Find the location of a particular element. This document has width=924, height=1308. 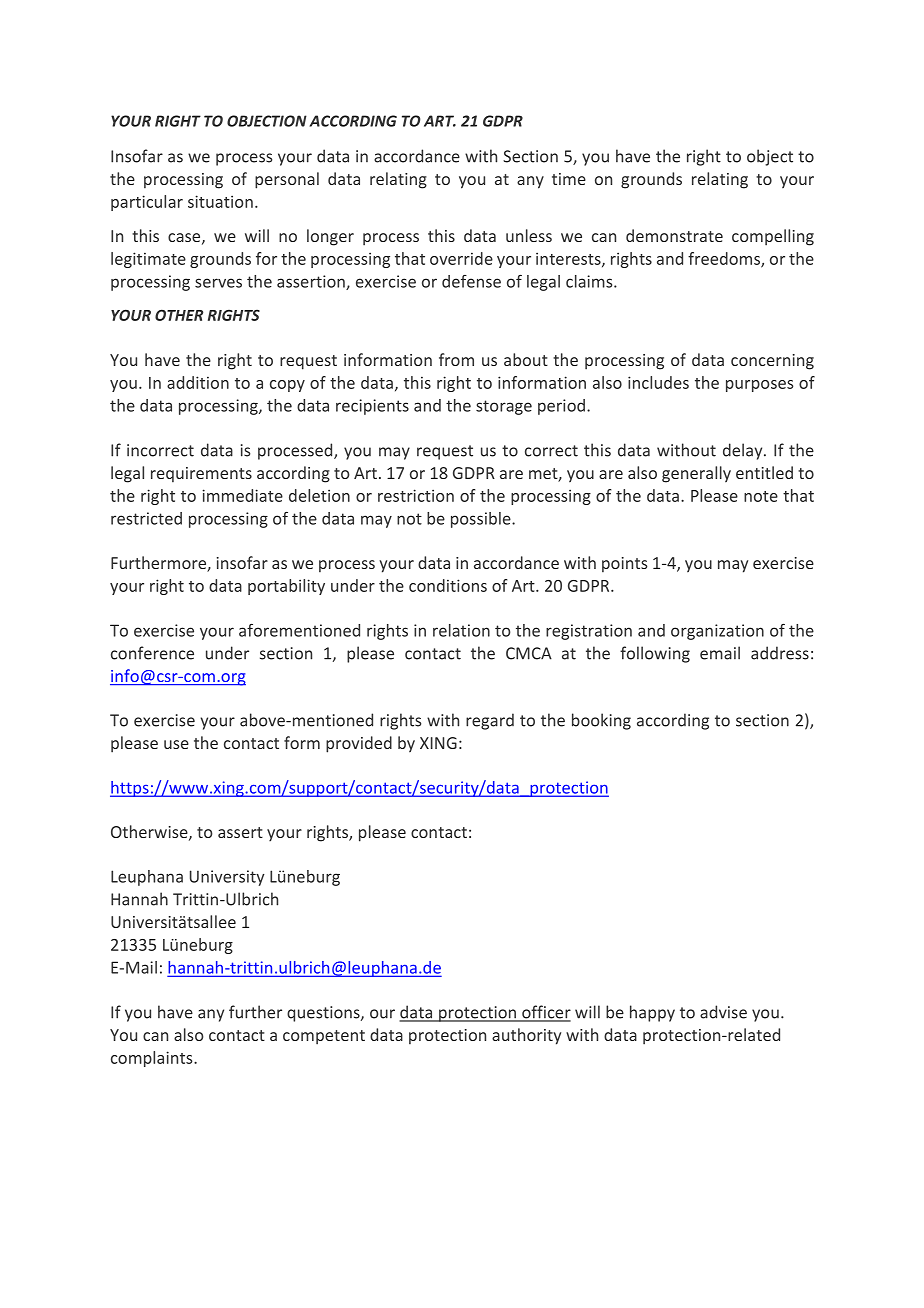

includes is located at coordinates (658, 382).
